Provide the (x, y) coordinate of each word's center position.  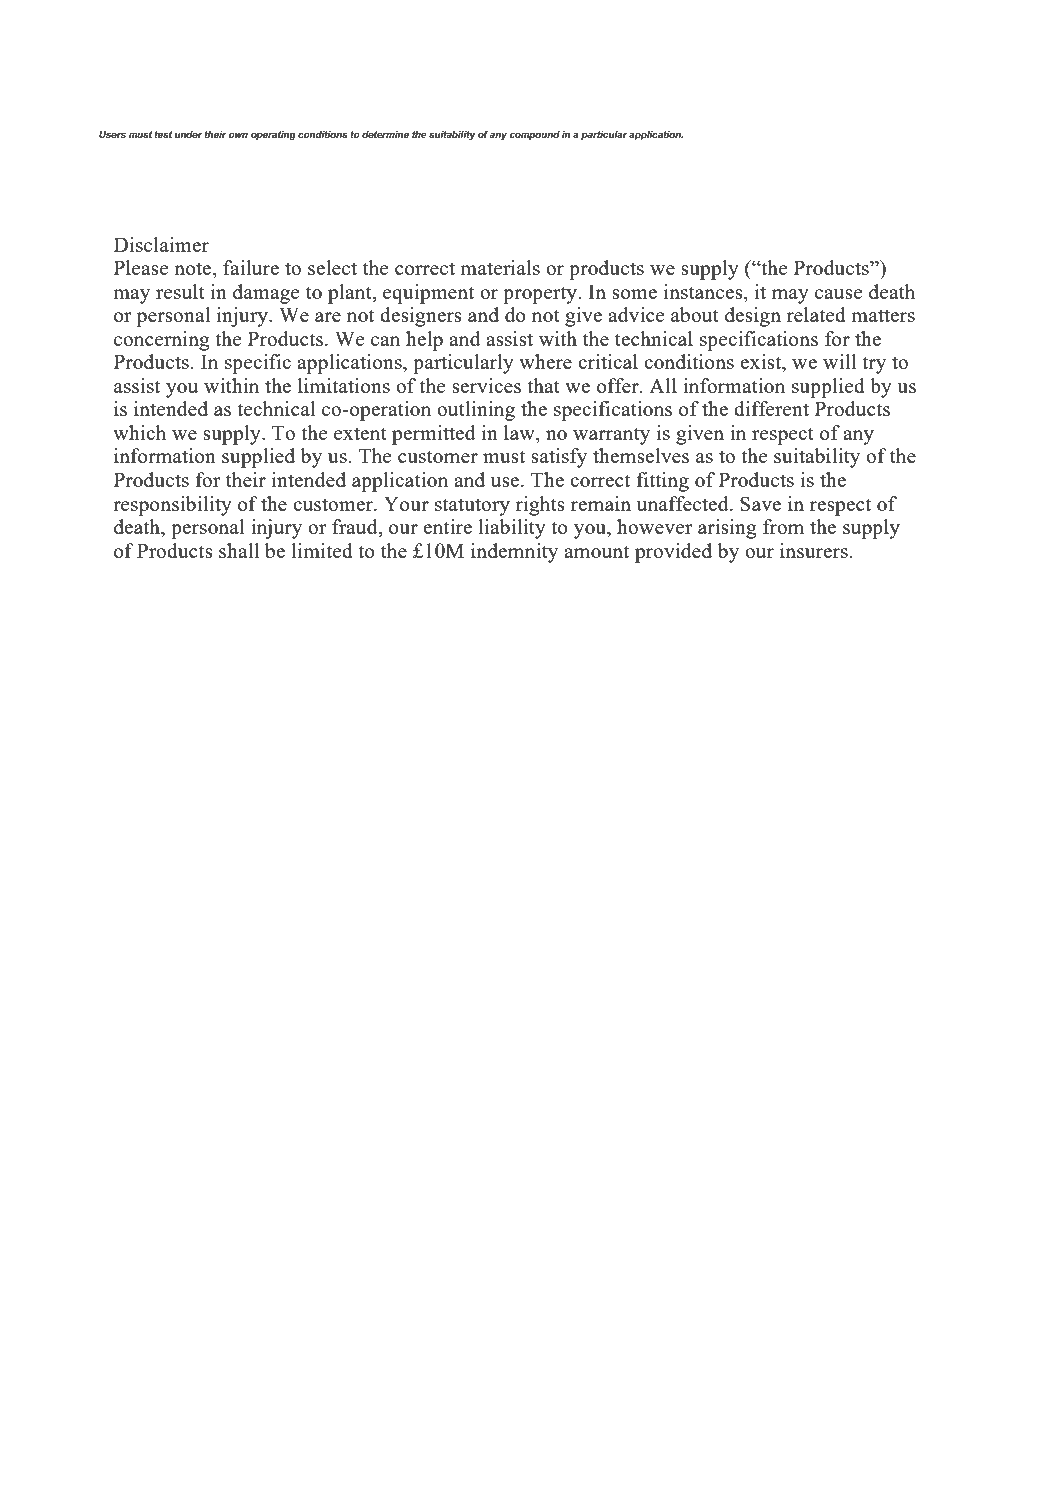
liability (512, 529)
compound (535, 135)
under (188, 134)
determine (385, 134)
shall (239, 550)
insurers (815, 550)
